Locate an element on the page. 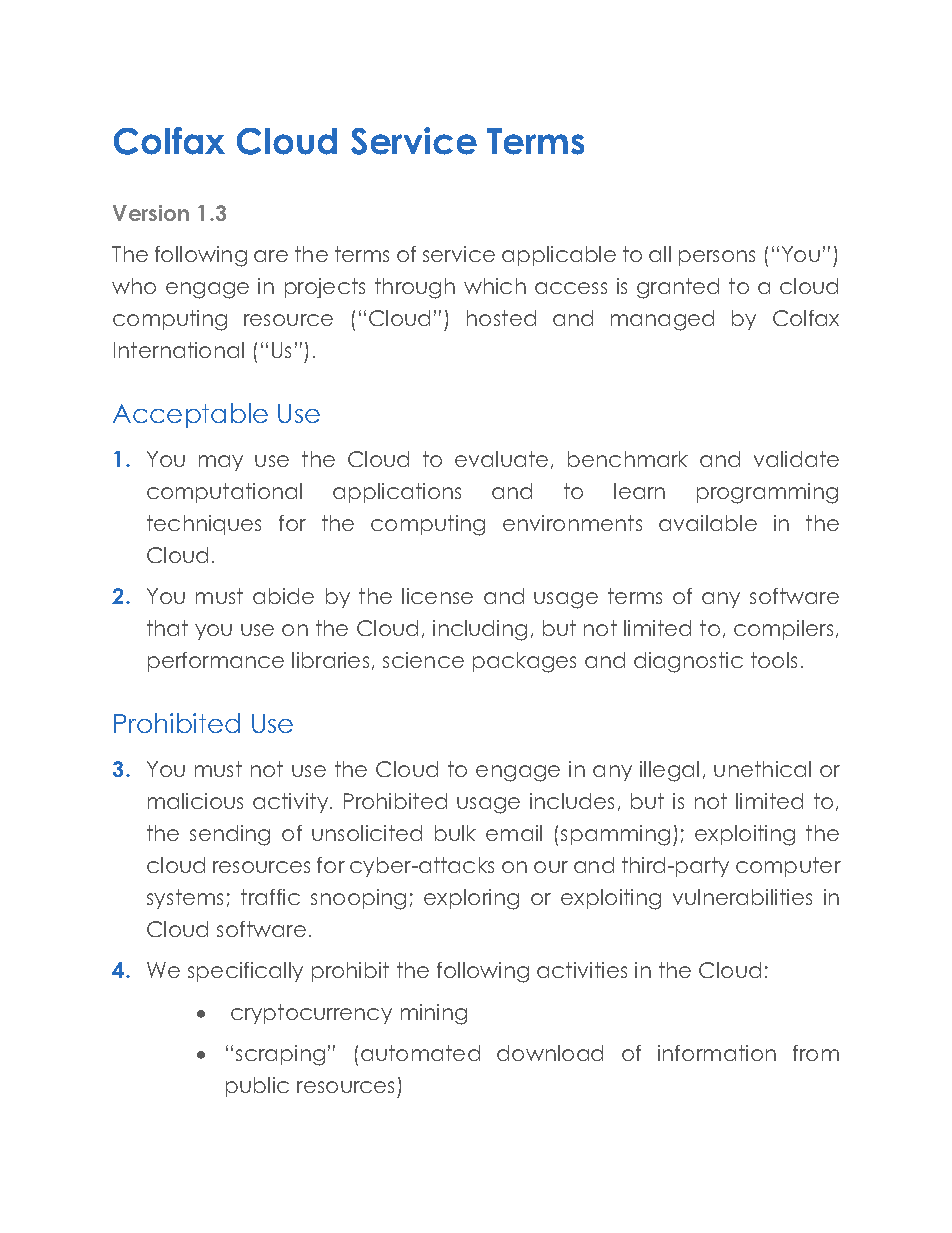  Version is located at coordinates (151, 213).
